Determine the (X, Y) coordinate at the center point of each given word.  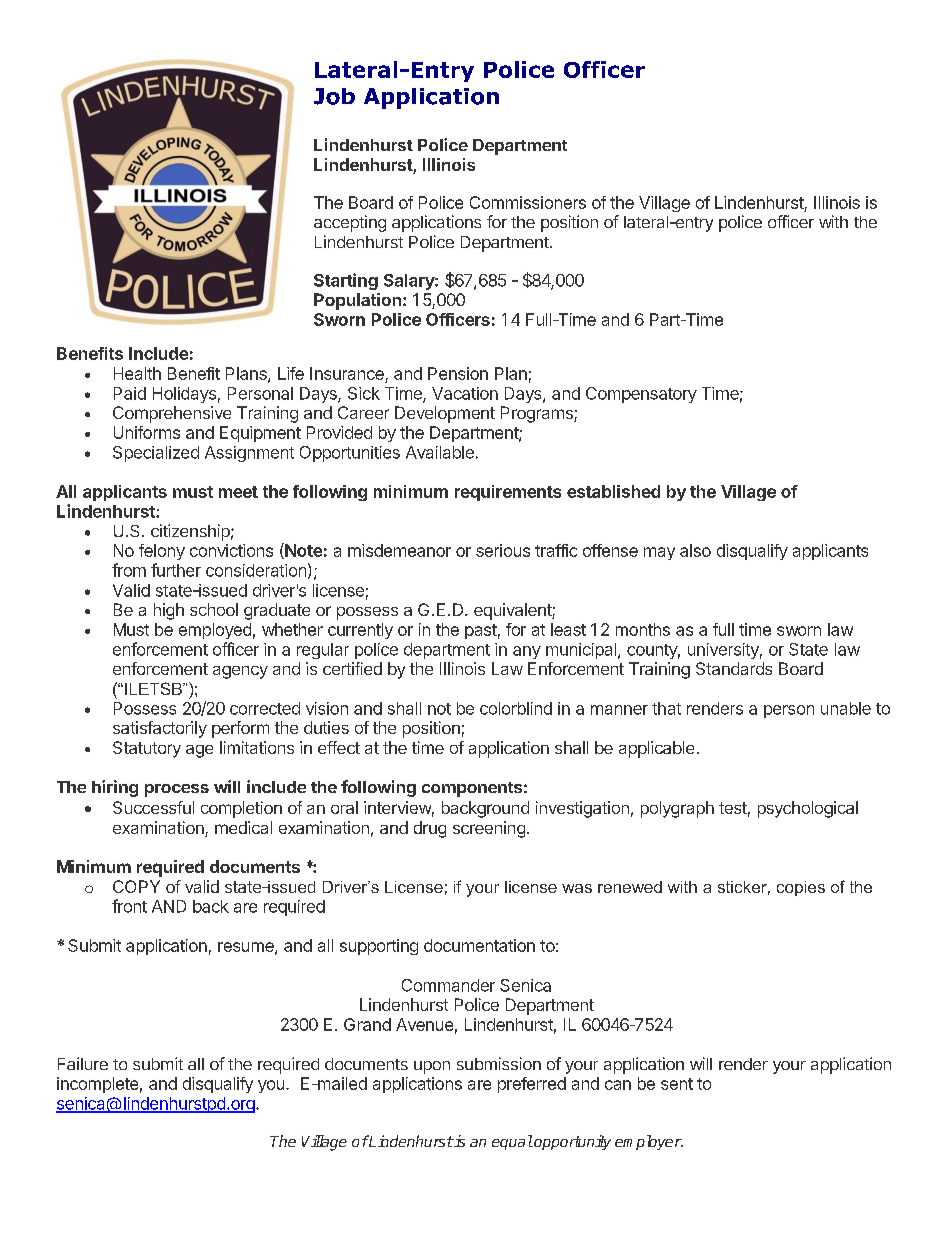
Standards (734, 668)
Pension (458, 373)
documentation (479, 945)
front (129, 906)
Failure (83, 1063)
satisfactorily (160, 729)
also (695, 550)
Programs (538, 414)
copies (801, 888)
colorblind (516, 708)
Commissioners (528, 202)
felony (162, 552)
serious (503, 550)
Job (334, 96)
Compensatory (641, 395)
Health (137, 373)
